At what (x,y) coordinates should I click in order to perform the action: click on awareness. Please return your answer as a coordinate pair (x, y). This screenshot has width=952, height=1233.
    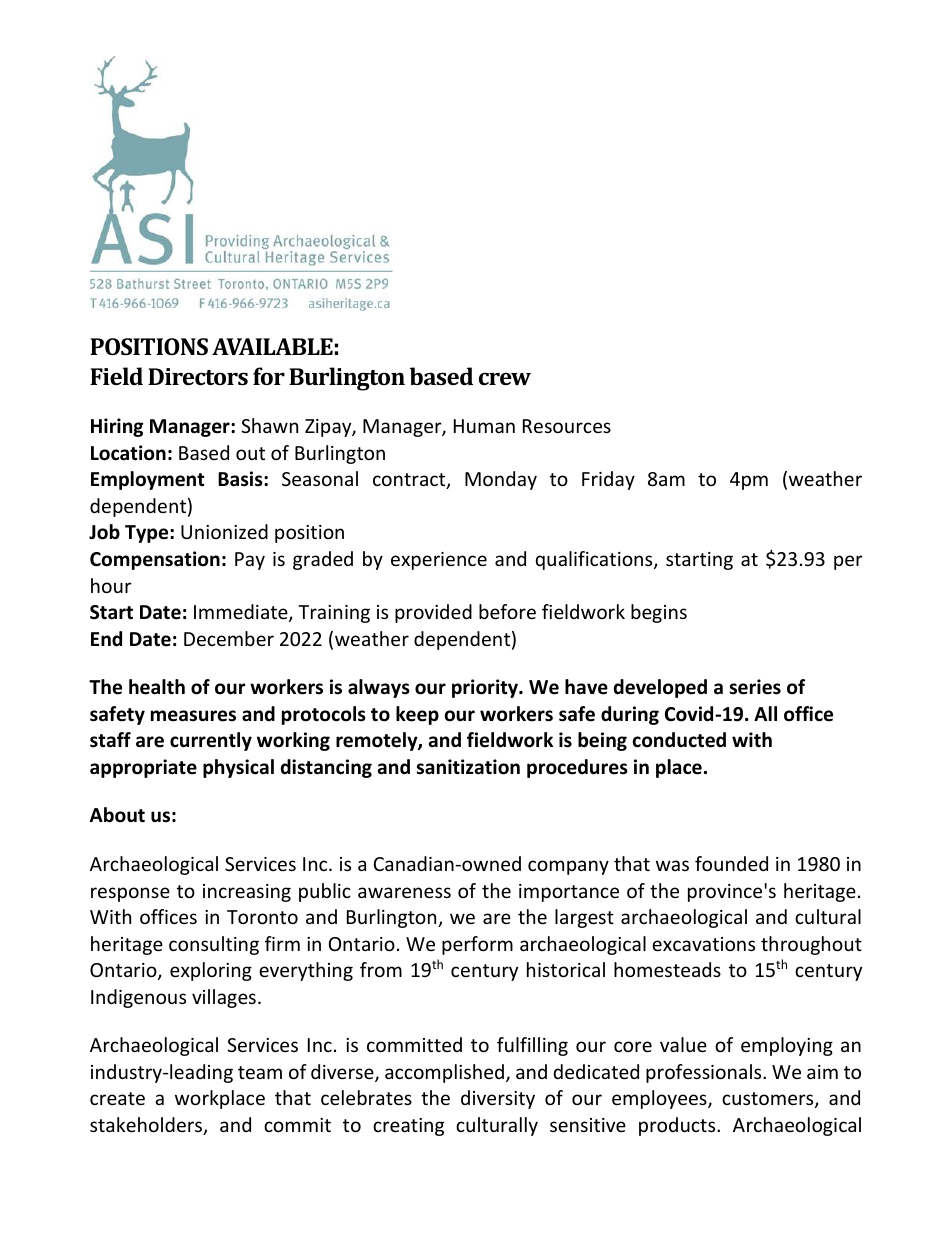
    Looking at the image, I should click on (404, 892).
